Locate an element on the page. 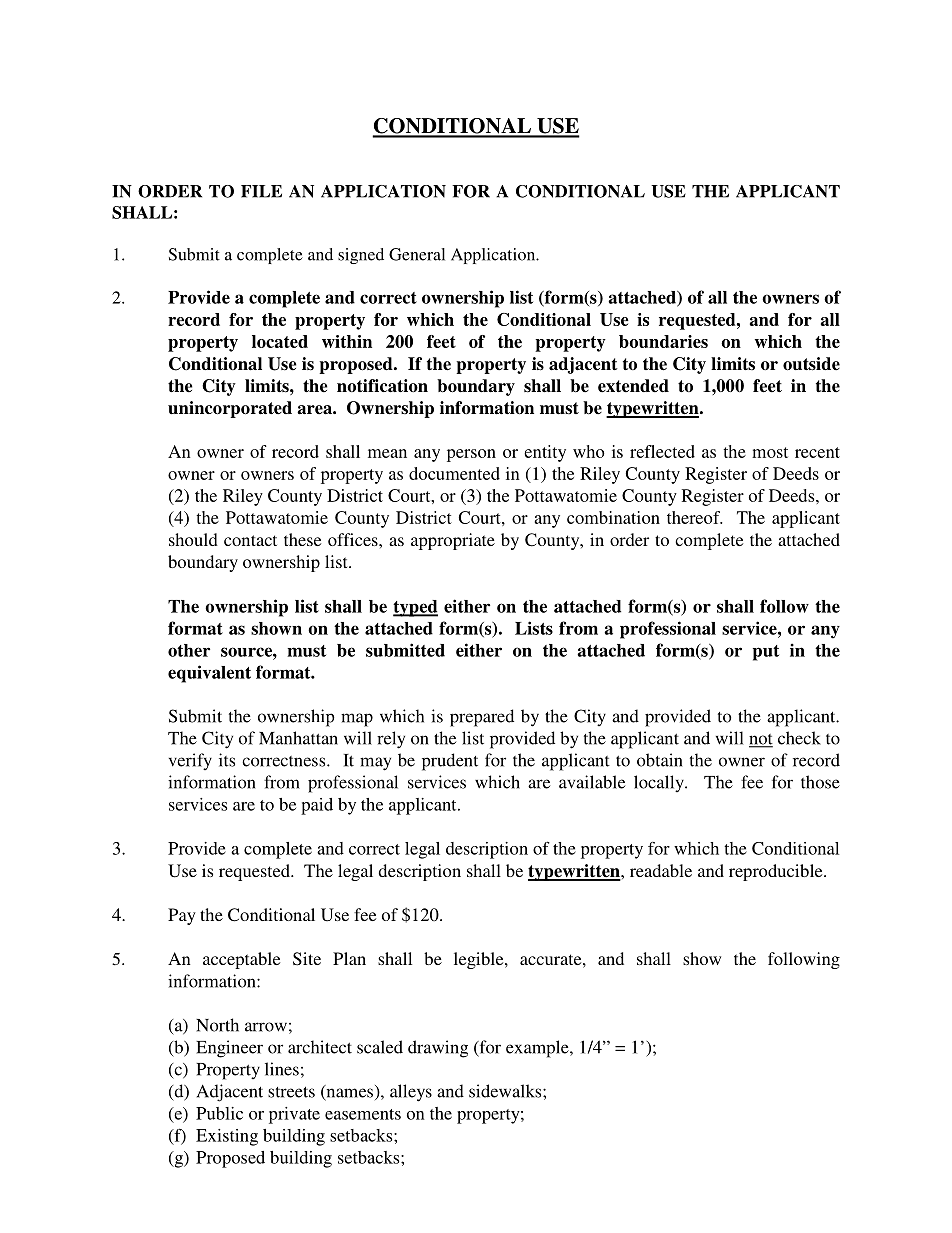 Image resolution: width=952 pixels, height=1233 pixels. FILE is located at coordinates (261, 191).
